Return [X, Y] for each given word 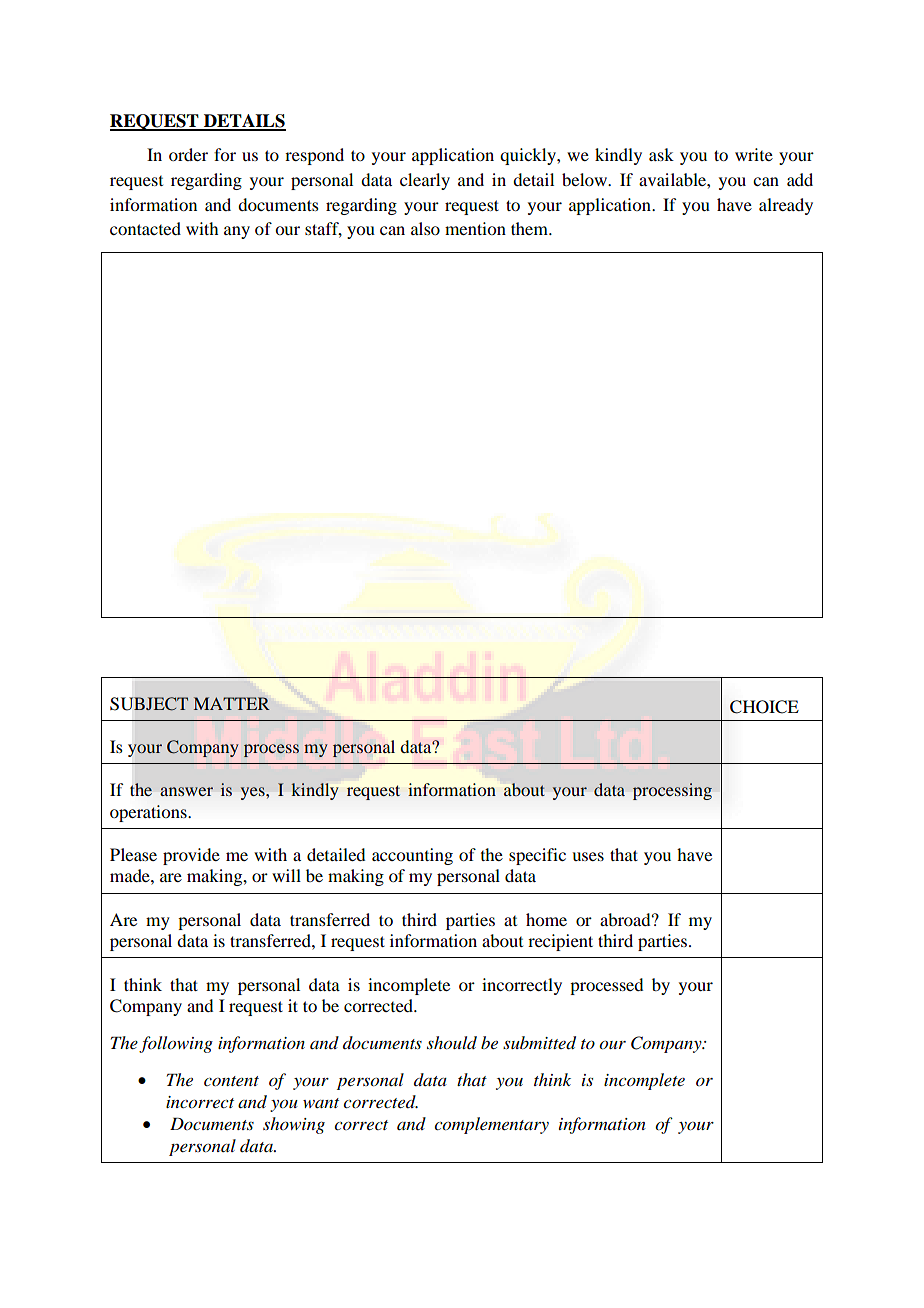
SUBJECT [149, 704]
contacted [145, 228]
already [786, 206]
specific [537, 856]
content [231, 1081]
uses [588, 856]
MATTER [232, 703]
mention [475, 228]
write [754, 154]
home [546, 919]
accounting [412, 856]
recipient [560, 942]
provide [191, 856]
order [188, 154]
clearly [425, 181]
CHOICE [764, 707]
